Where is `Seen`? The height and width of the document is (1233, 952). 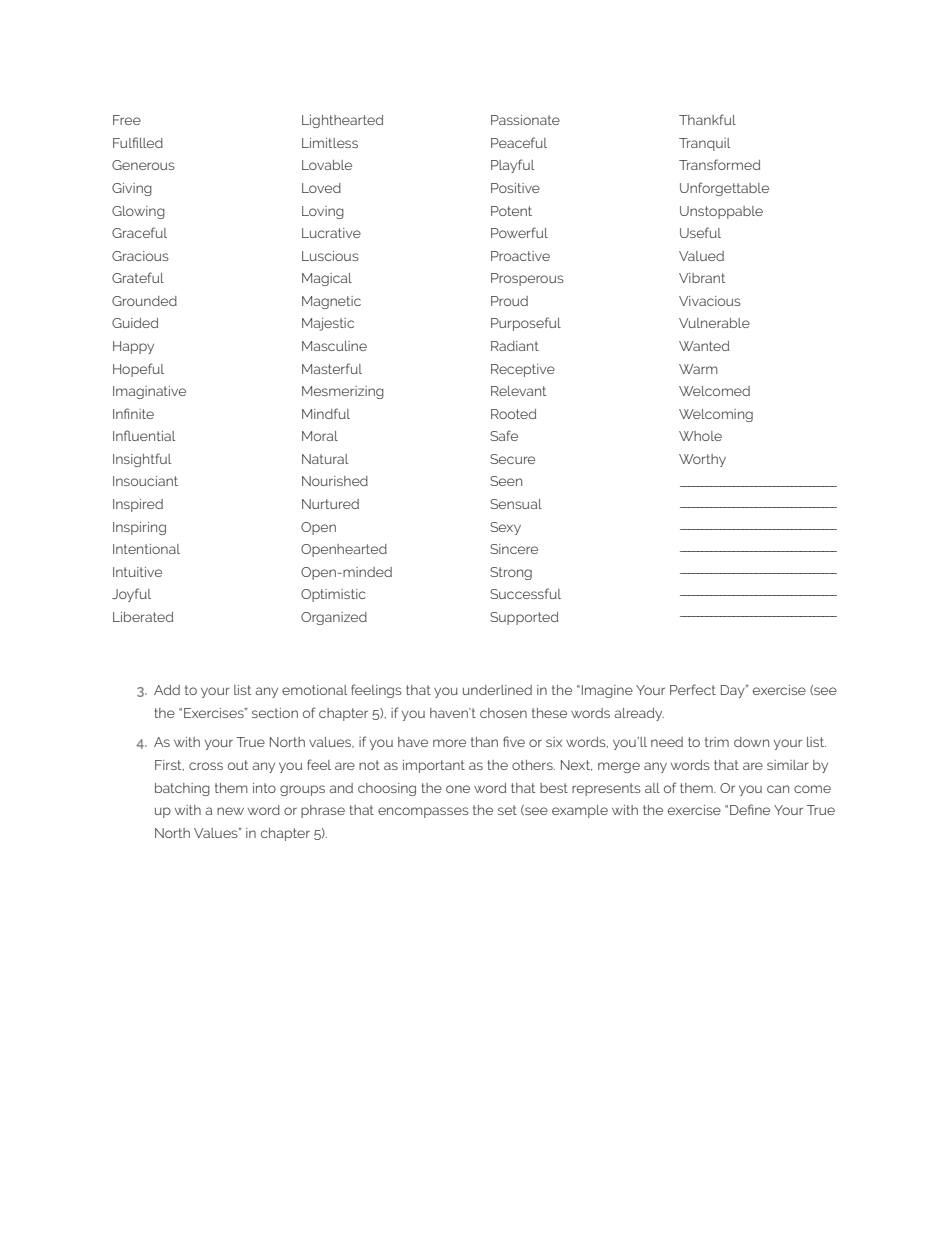 Seen is located at coordinates (506, 481).
